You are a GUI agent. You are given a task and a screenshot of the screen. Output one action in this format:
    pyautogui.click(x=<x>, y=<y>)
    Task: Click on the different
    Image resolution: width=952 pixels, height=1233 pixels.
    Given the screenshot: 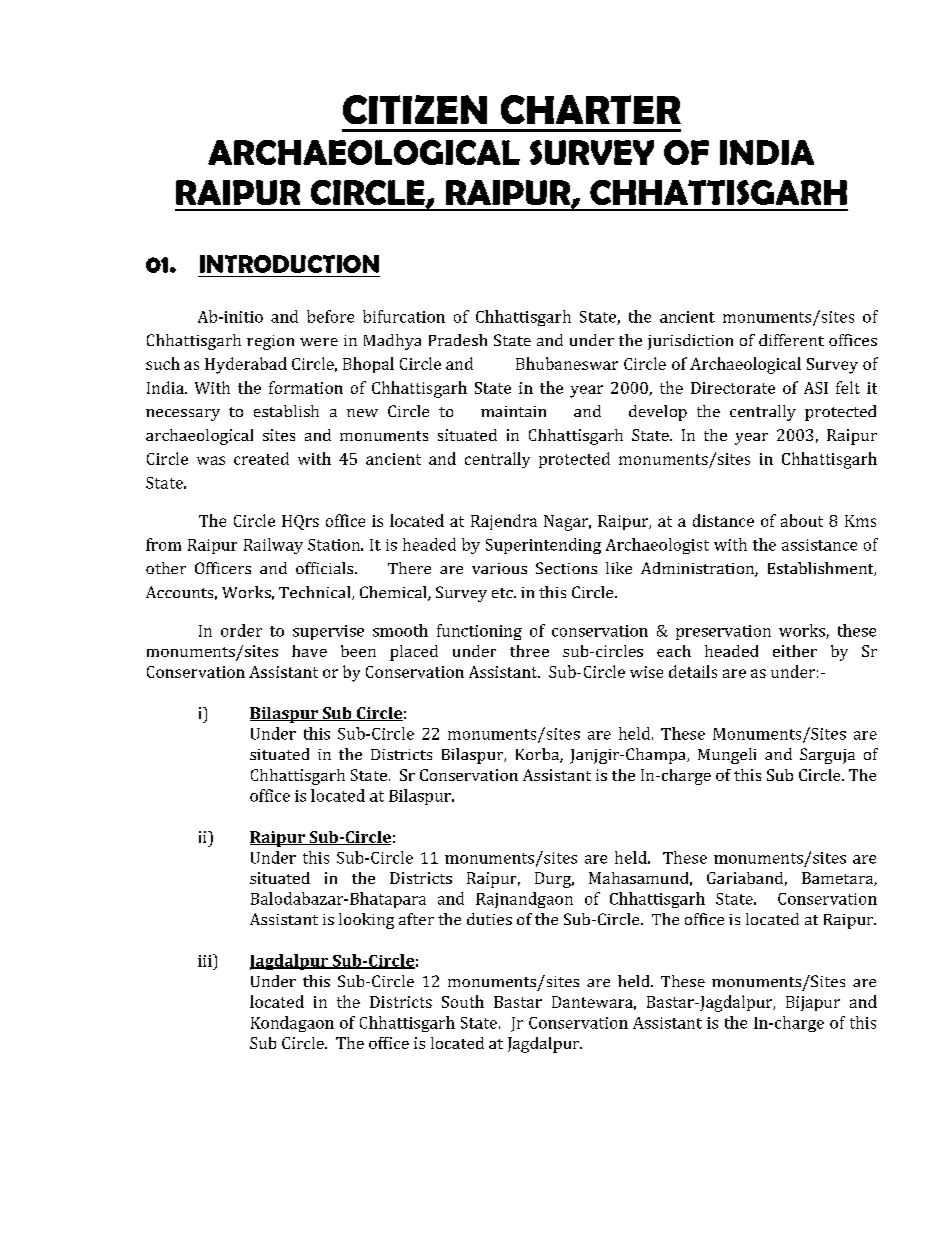 What is the action you would take?
    pyautogui.click(x=791, y=340)
